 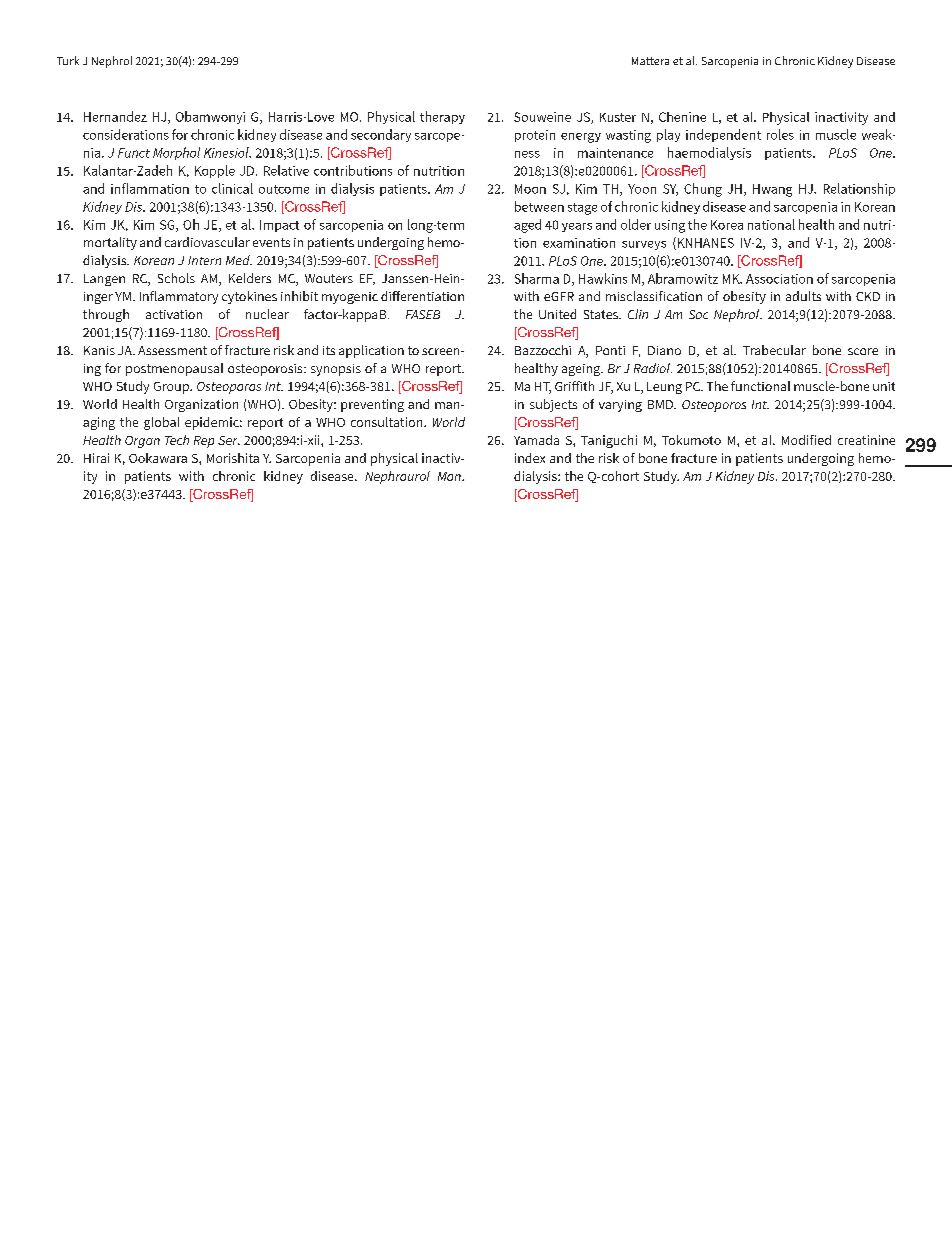 I want to click on Mon, so click(x=450, y=476).
